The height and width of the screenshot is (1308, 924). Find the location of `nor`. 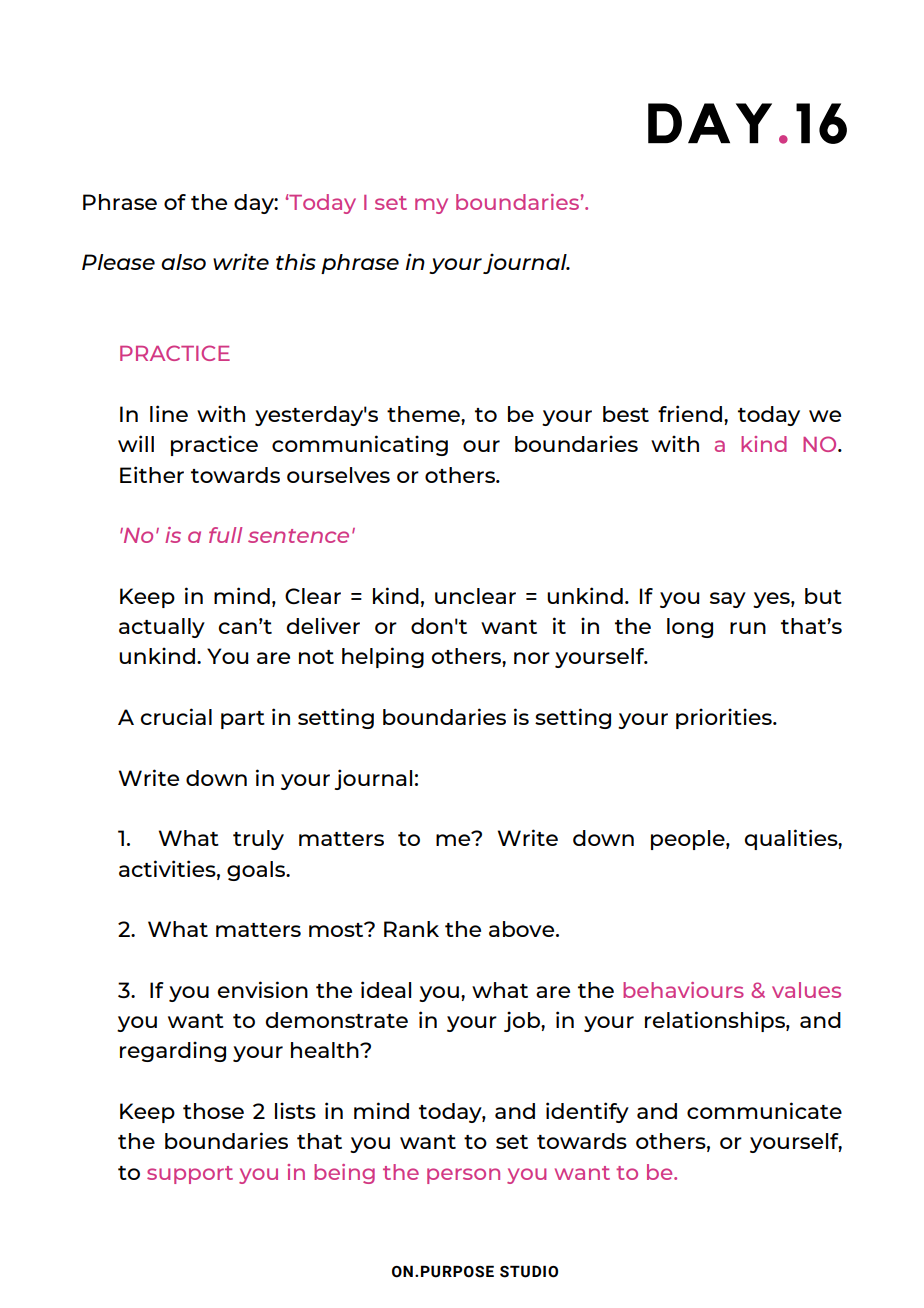

nor is located at coordinates (532, 658).
